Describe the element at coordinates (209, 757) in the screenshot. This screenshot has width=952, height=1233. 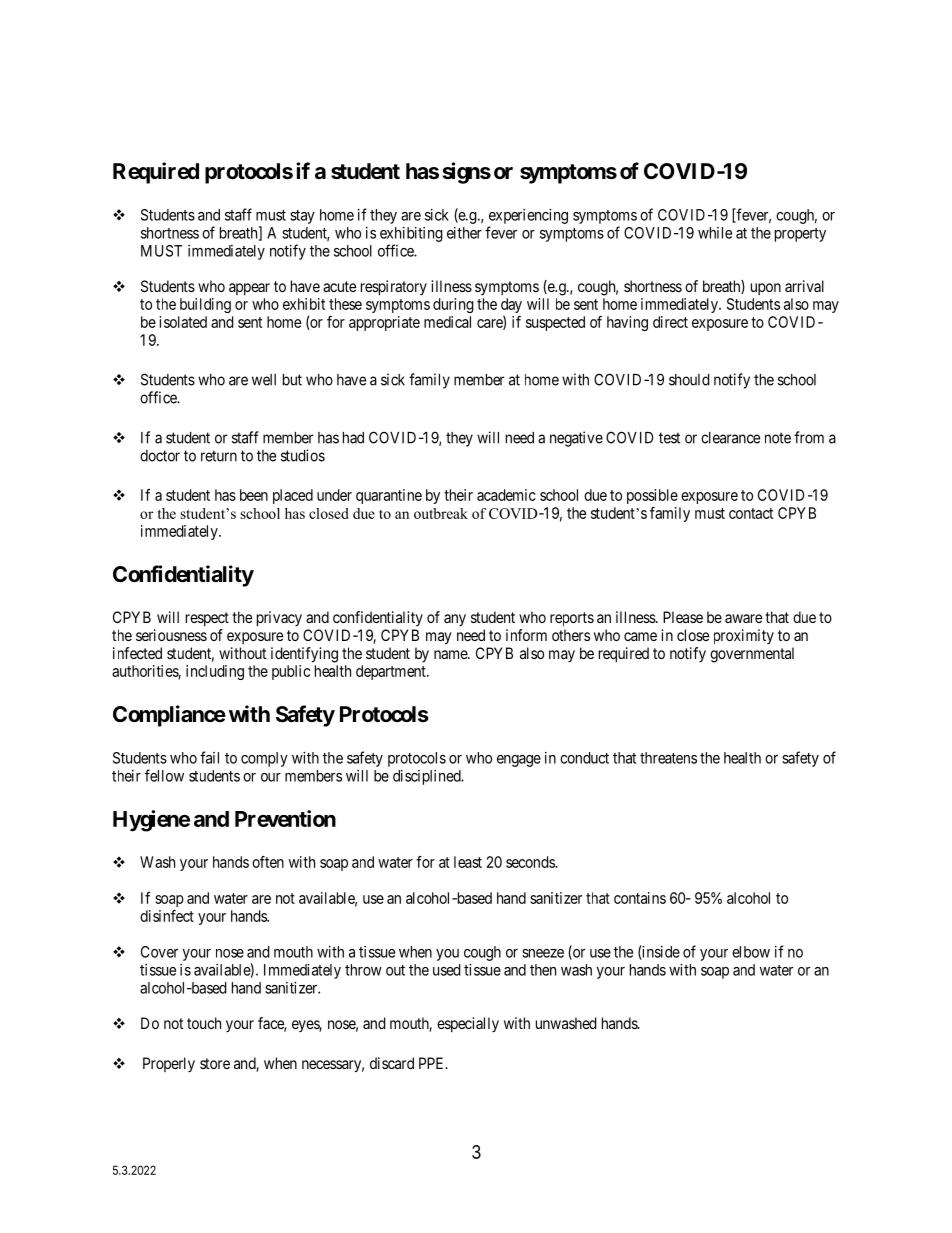
I see `fail` at that location.
